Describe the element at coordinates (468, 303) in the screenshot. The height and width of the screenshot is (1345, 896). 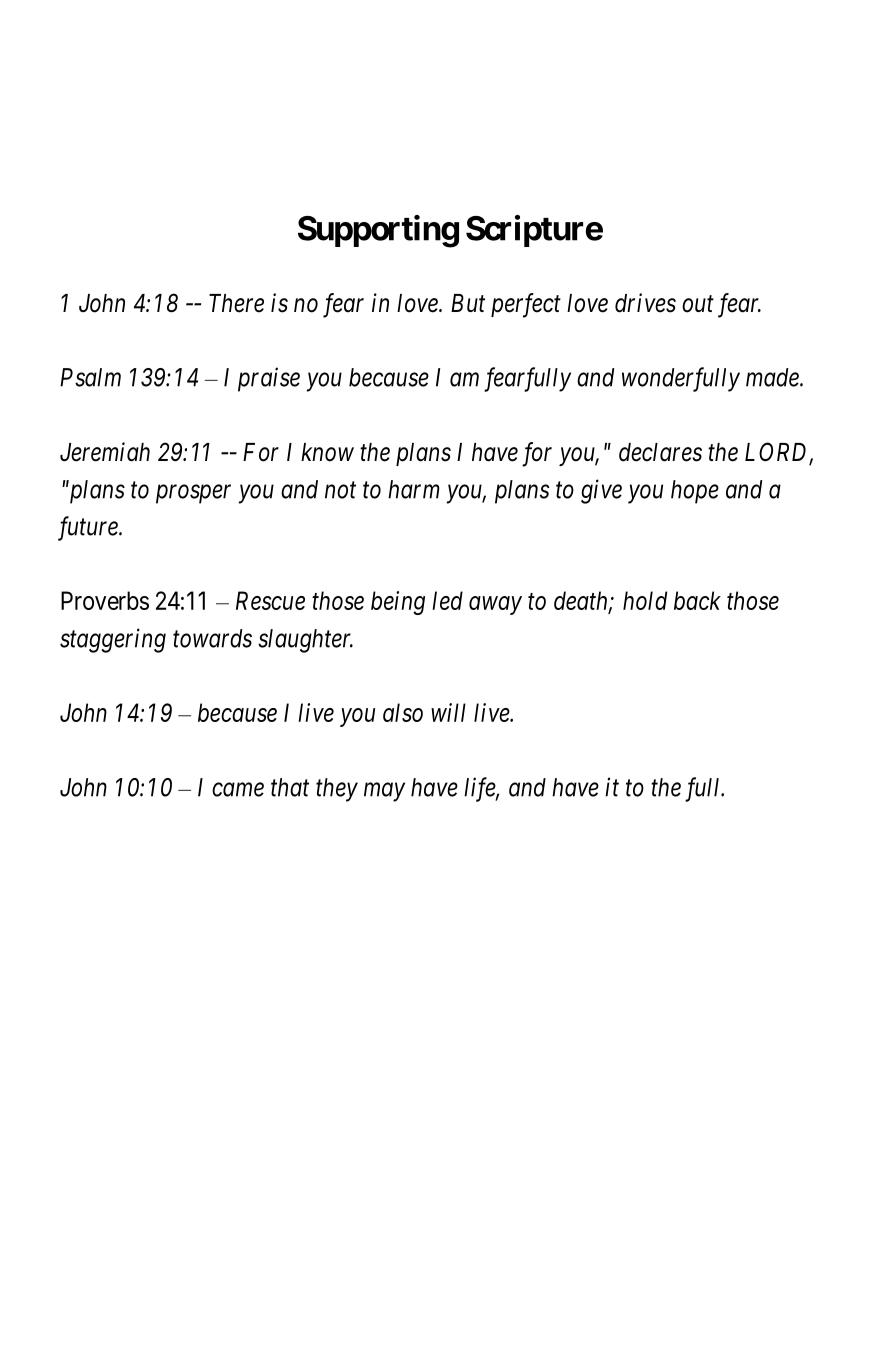
I see `But` at that location.
